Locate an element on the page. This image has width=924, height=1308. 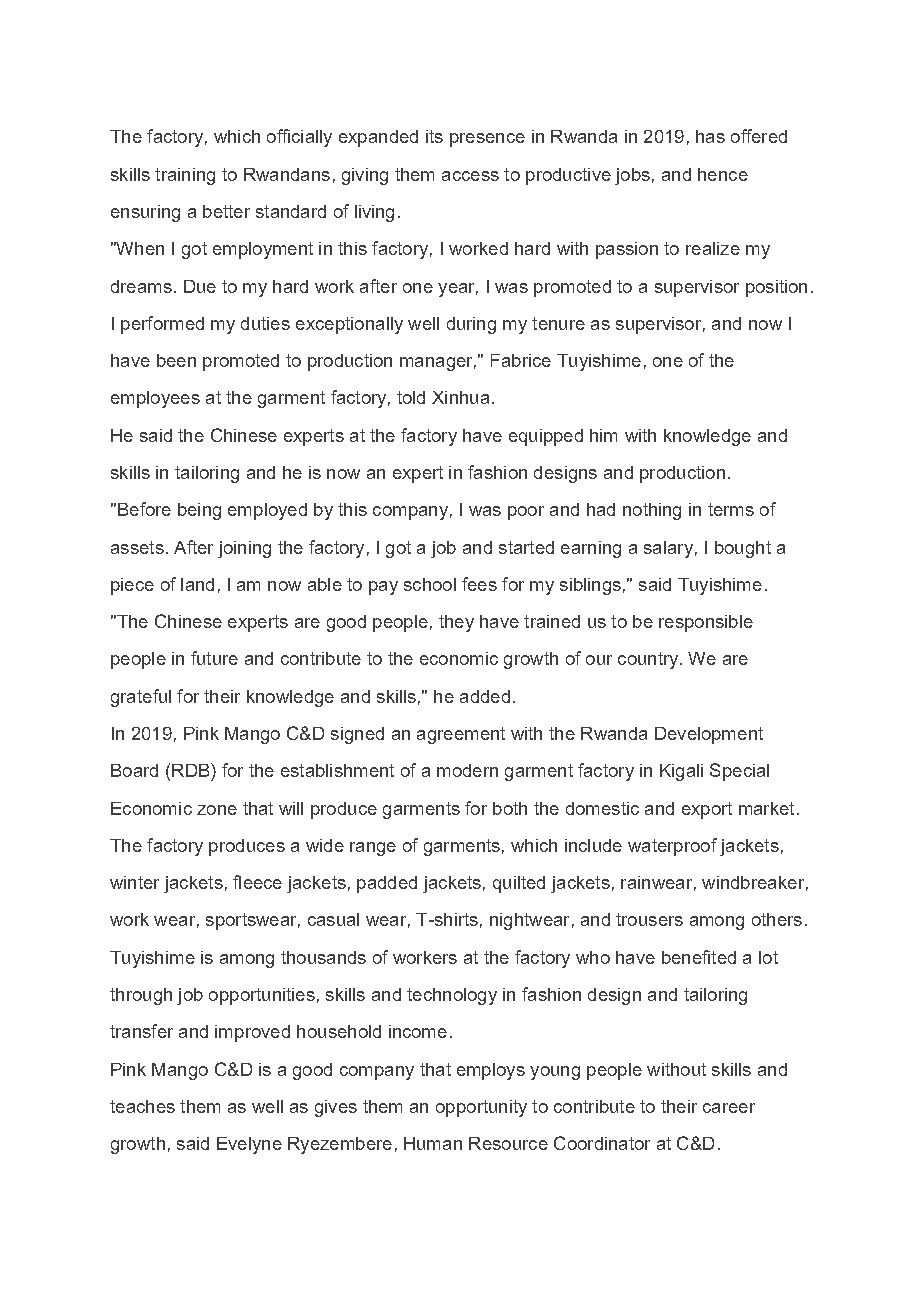
quilted is located at coordinates (519, 884).
